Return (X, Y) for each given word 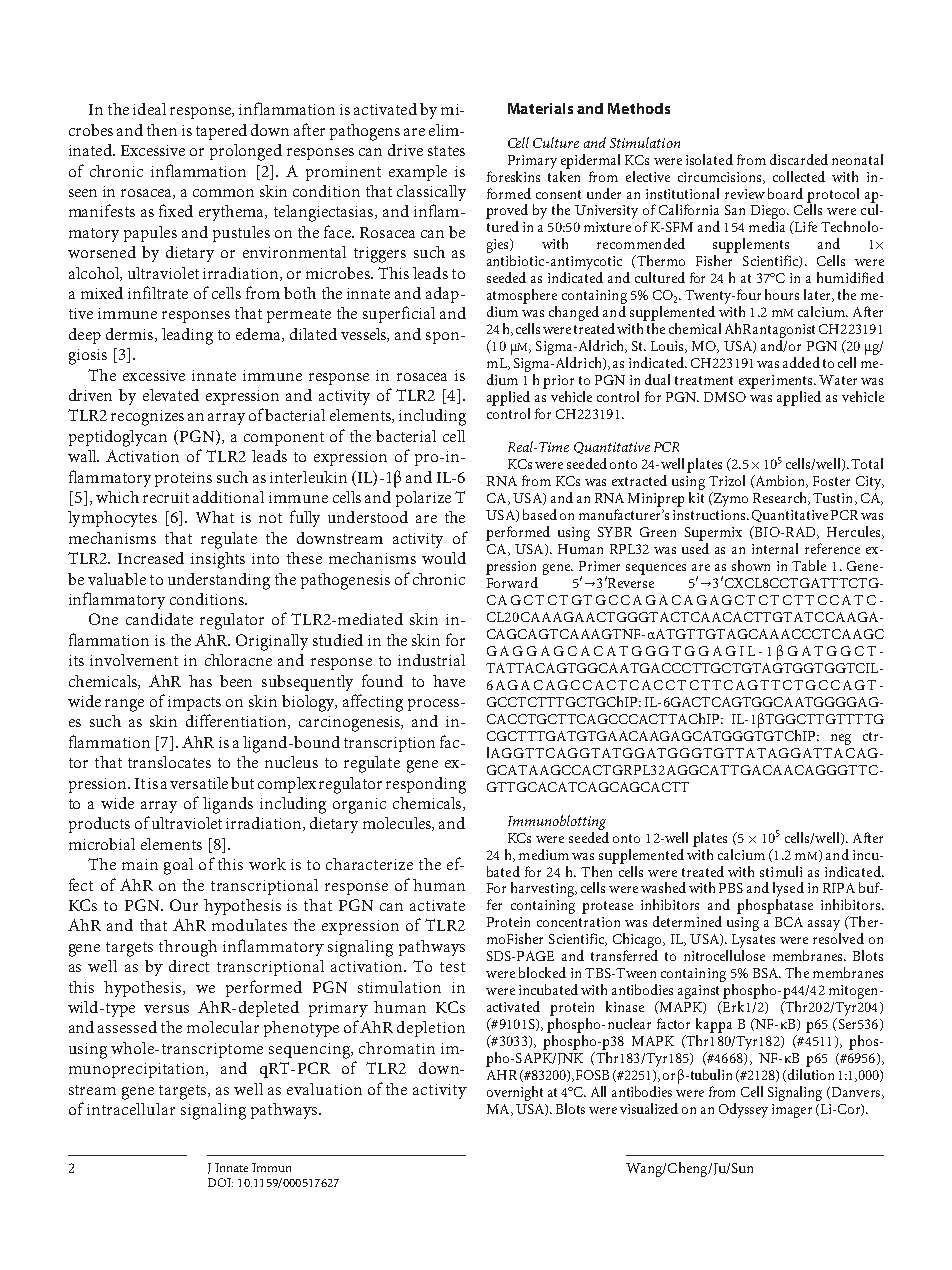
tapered (221, 132)
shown (751, 565)
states (446, 151)
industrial (431, 660)
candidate (159, 619)
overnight (515, 1093)
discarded (799, 159)
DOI (220, 1182)
